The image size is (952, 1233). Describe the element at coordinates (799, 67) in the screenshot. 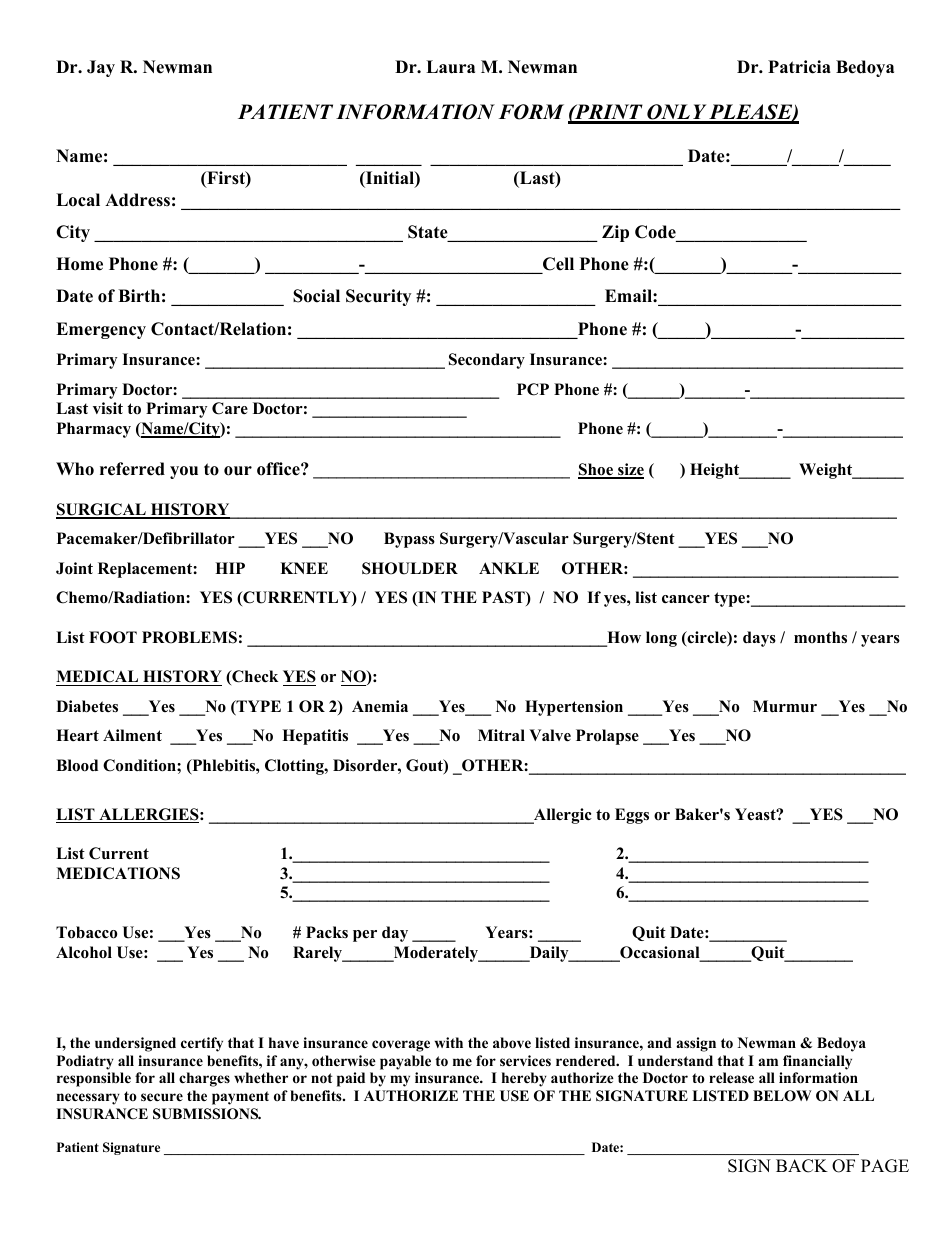

I see `Patricia` at that location.
